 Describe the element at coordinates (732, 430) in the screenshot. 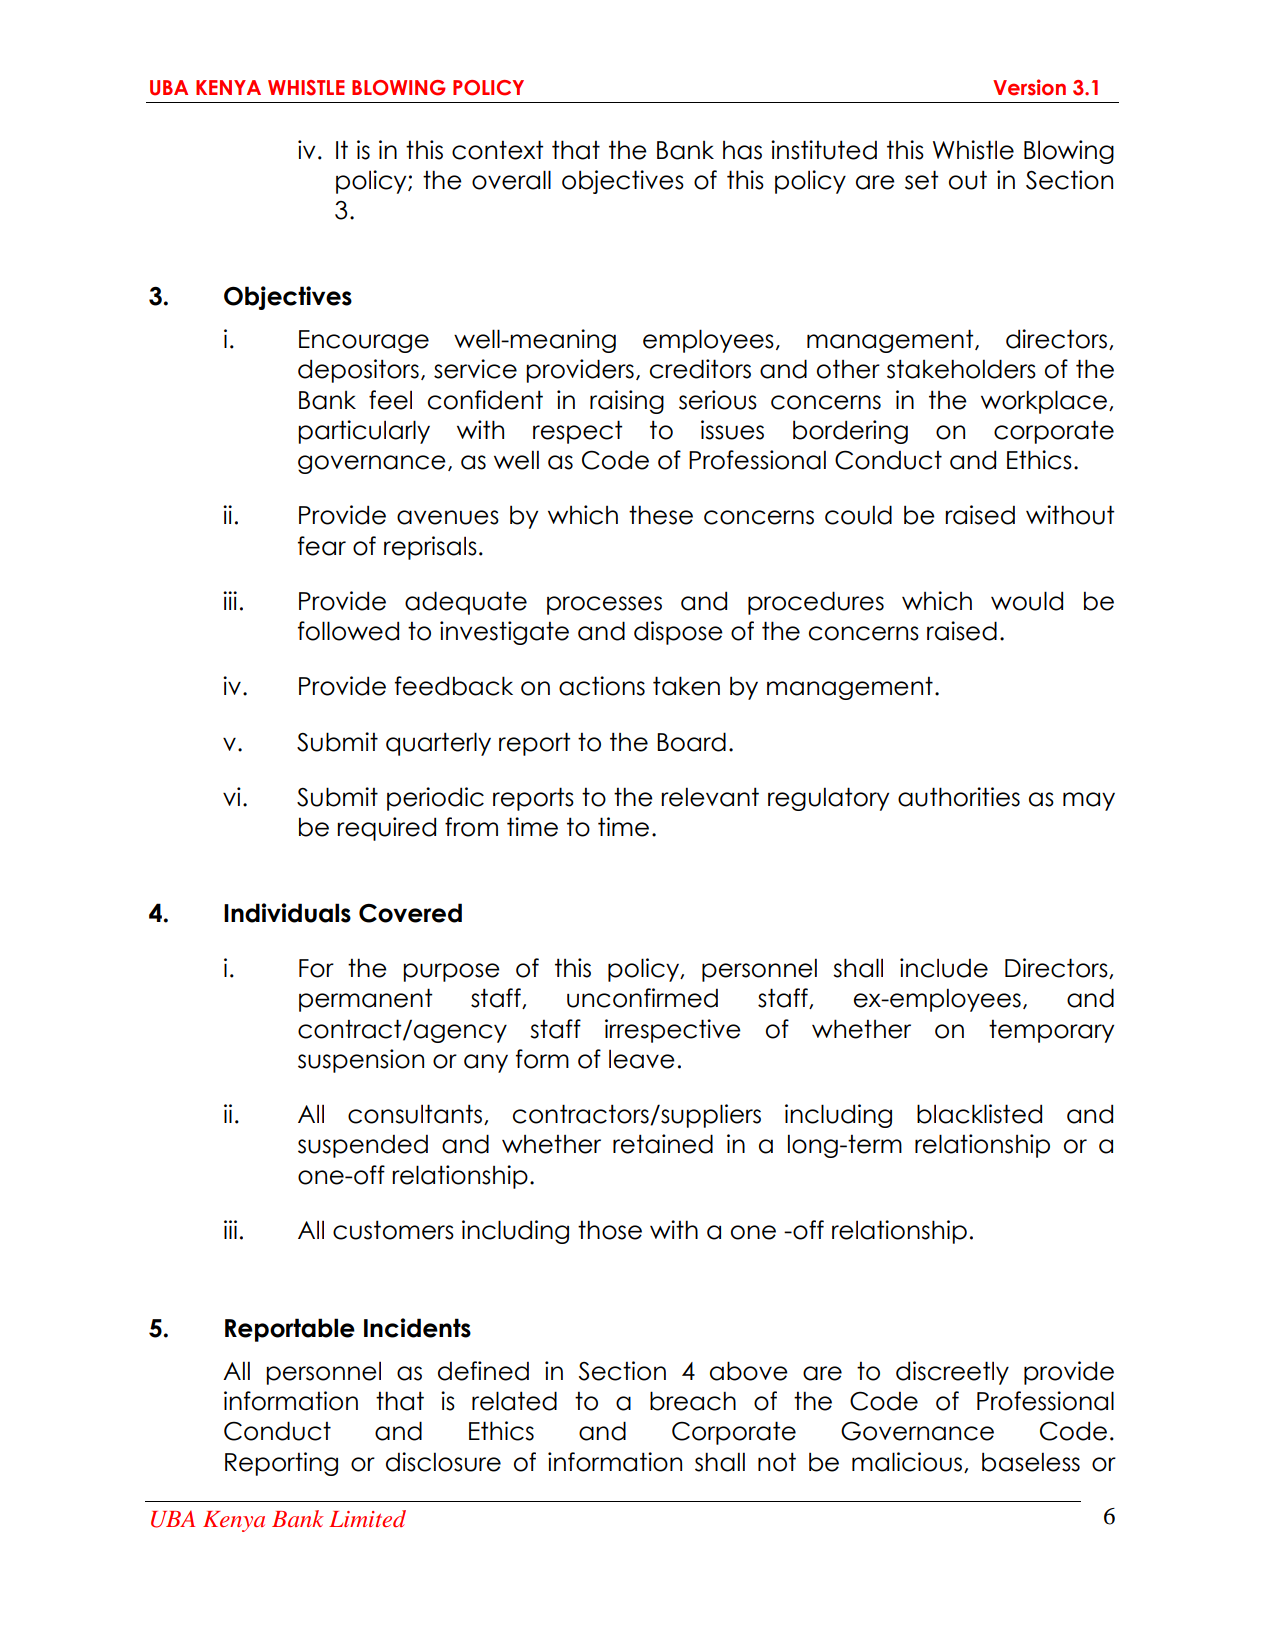

I see `issues` at that location.
